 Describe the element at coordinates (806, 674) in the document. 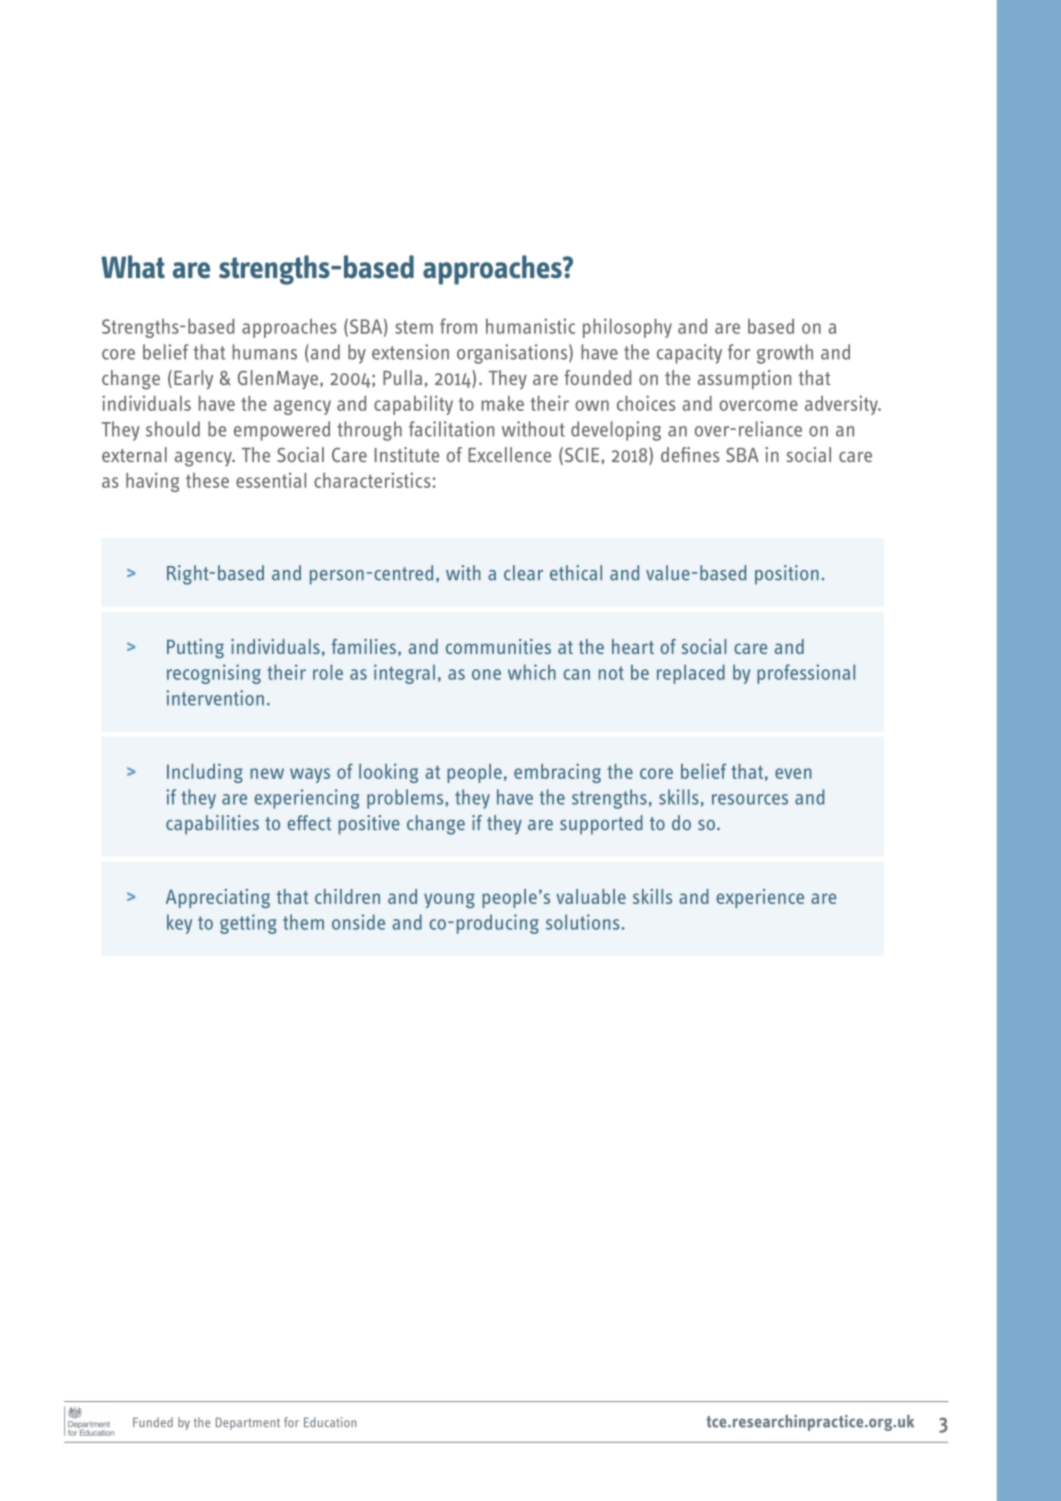

I see `professional` at that location.
